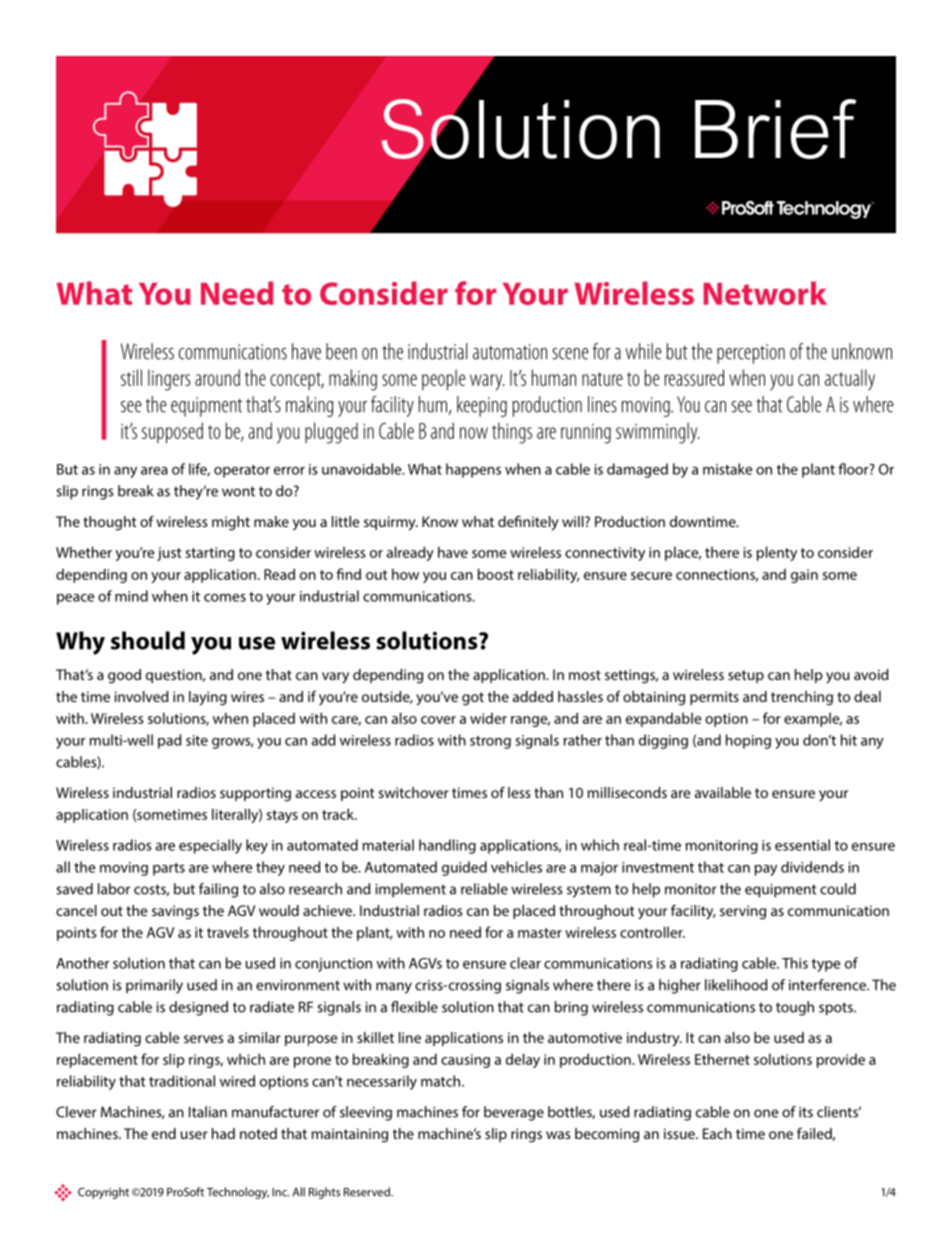 Image resolution: width=952 pixels, height=1233 pixels. What do you see at coordinates (210, 846) in the page?
I see `especially` at bounding box center [210, 846].
